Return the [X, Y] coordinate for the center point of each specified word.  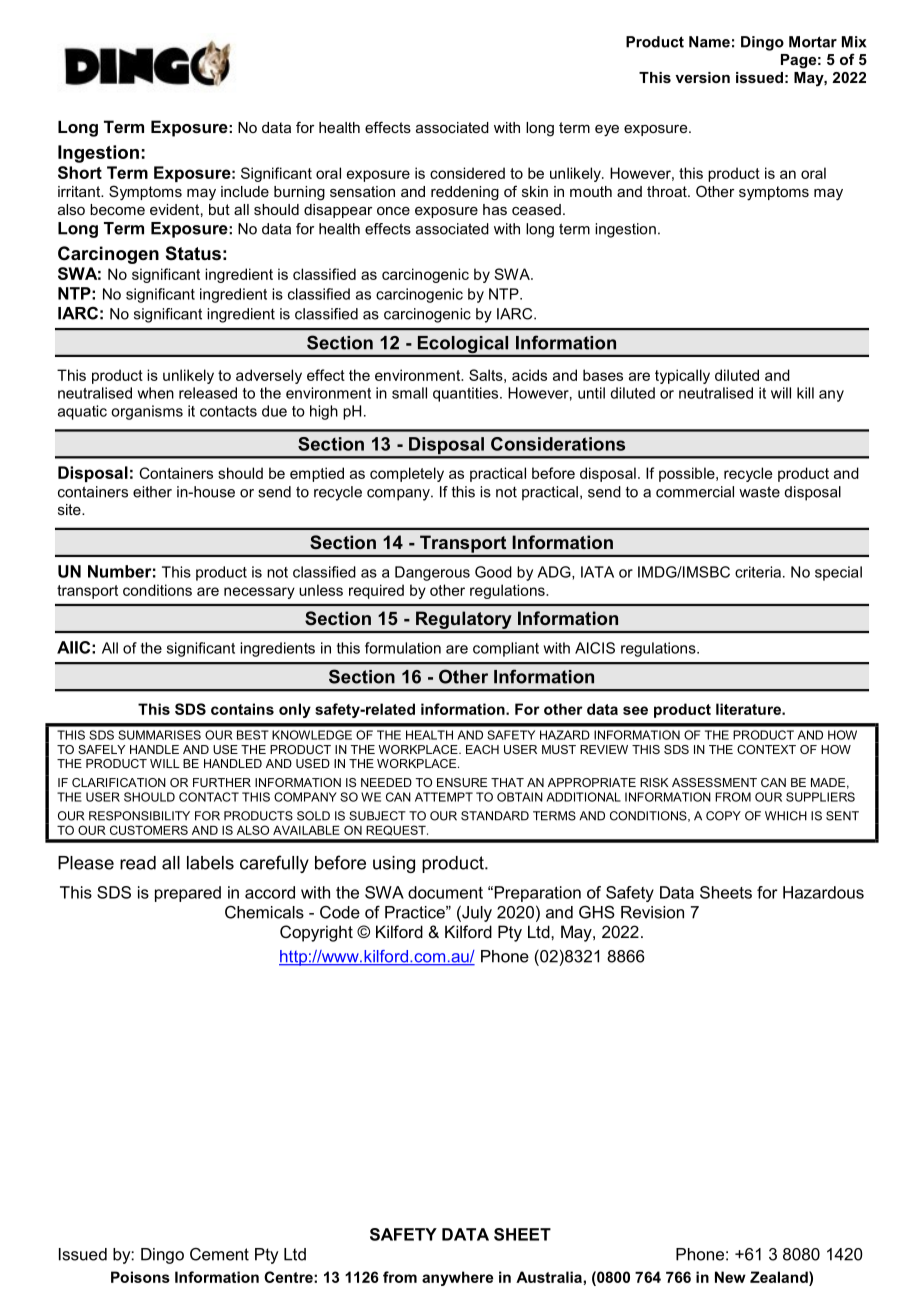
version [702, 77]
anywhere [457, 1278]
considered [467, 173]
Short [80, 172]
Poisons [140, 1277]
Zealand [780, 1277]
